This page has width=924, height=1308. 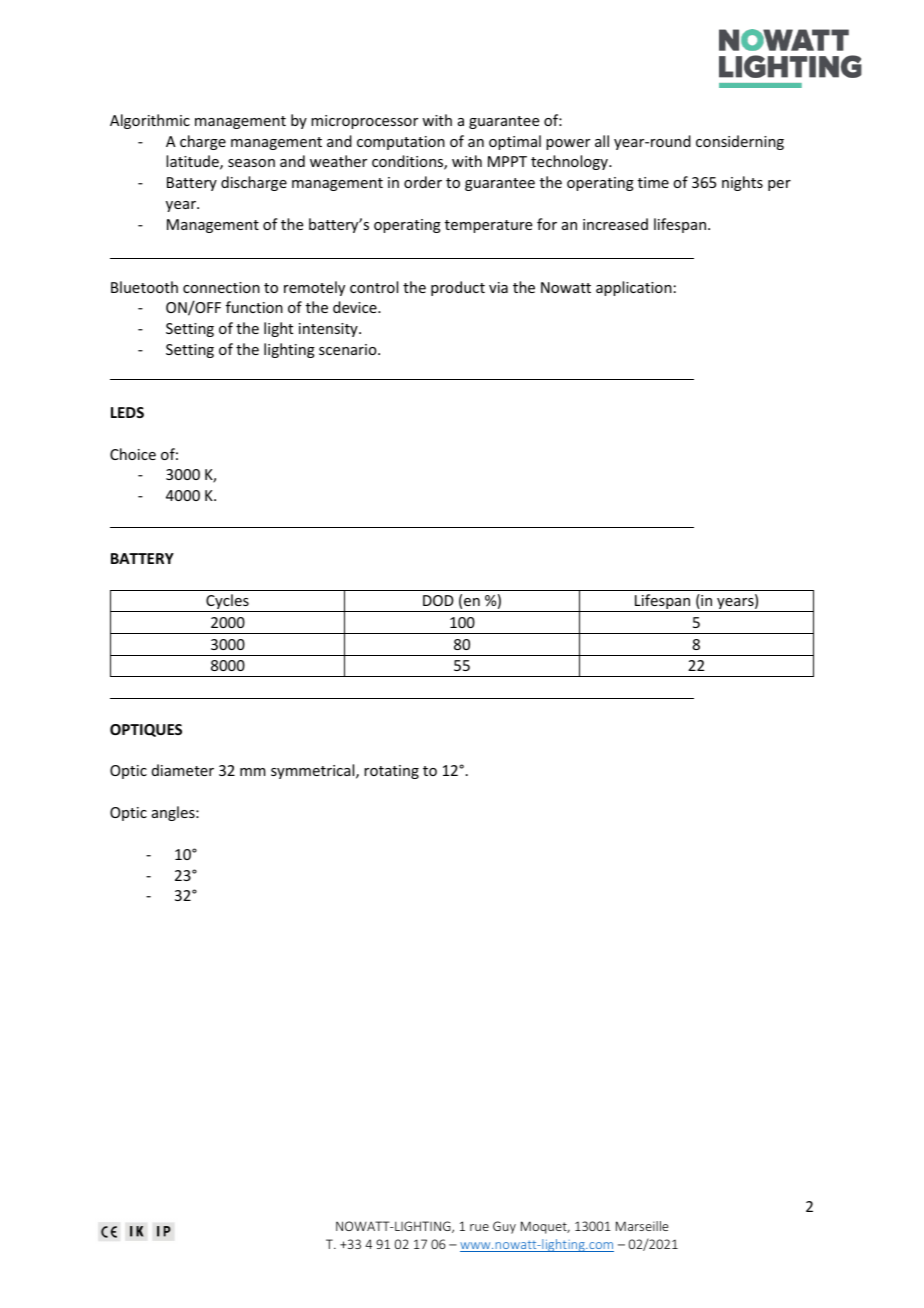 What do you see at coordinates (438, 600) in the page?
I see `DOD` at bounding box center [438, 600].
